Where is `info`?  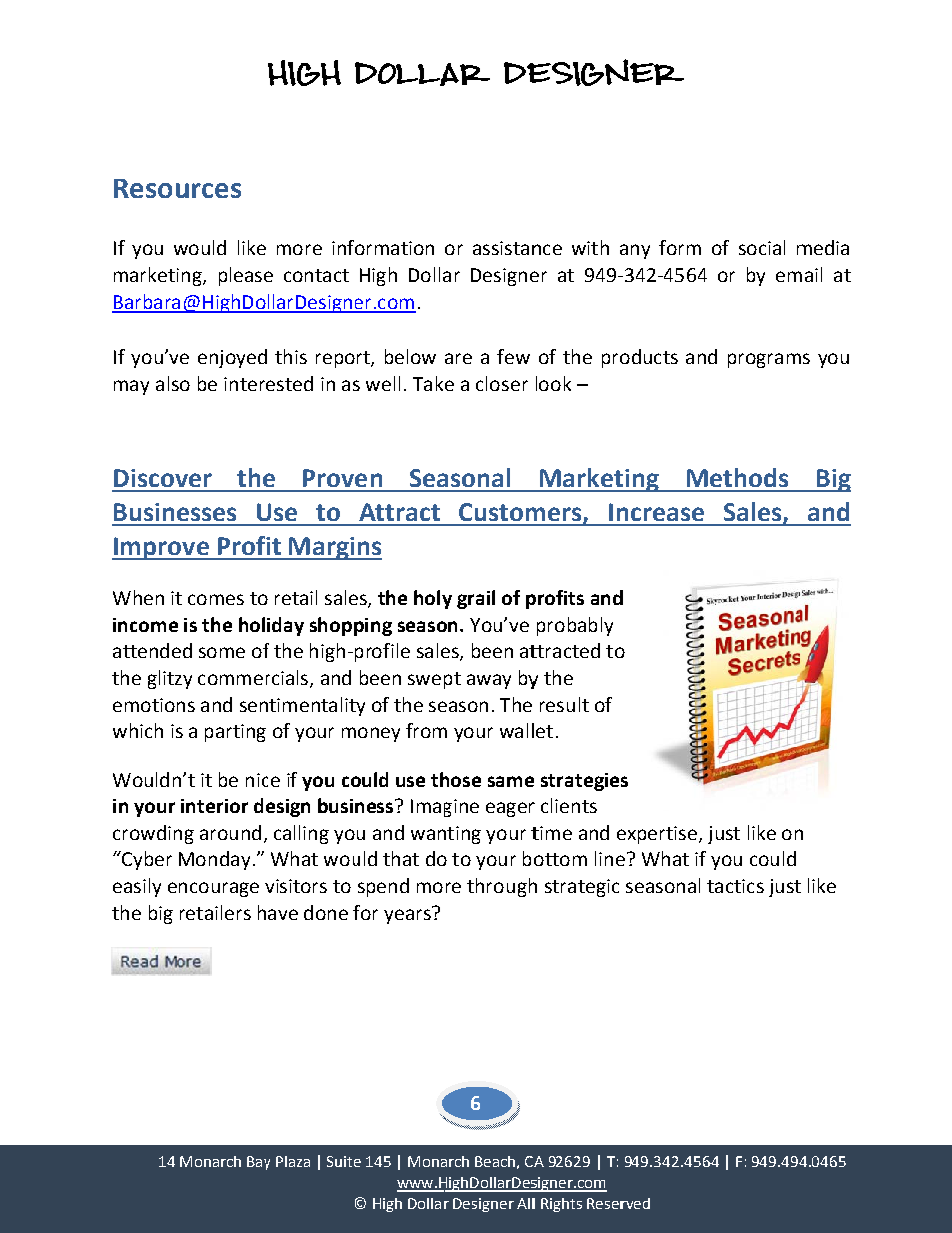 info is located at coordinates (348, 247).
